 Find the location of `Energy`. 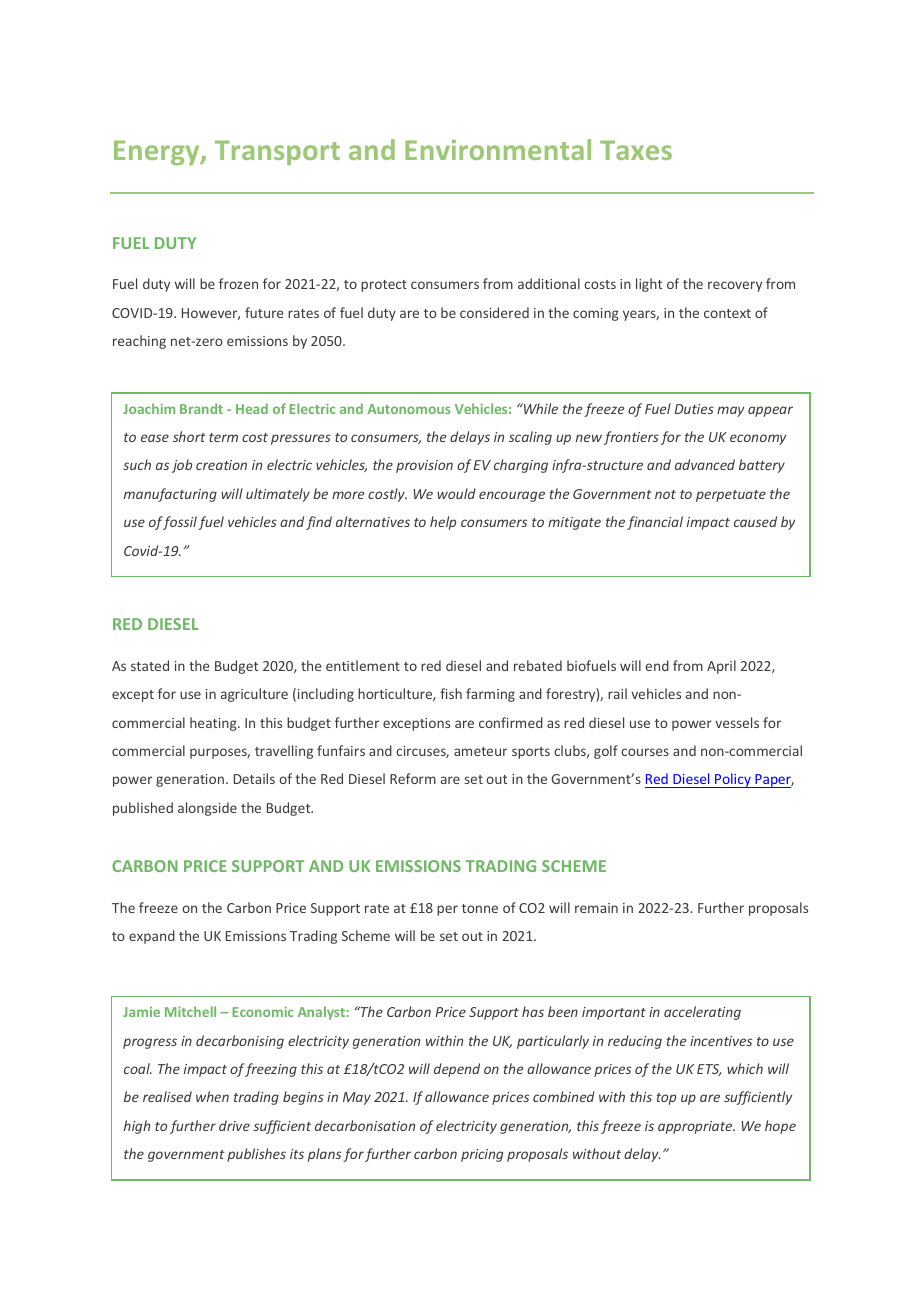

Energy is located at coordinates (158, 152).
